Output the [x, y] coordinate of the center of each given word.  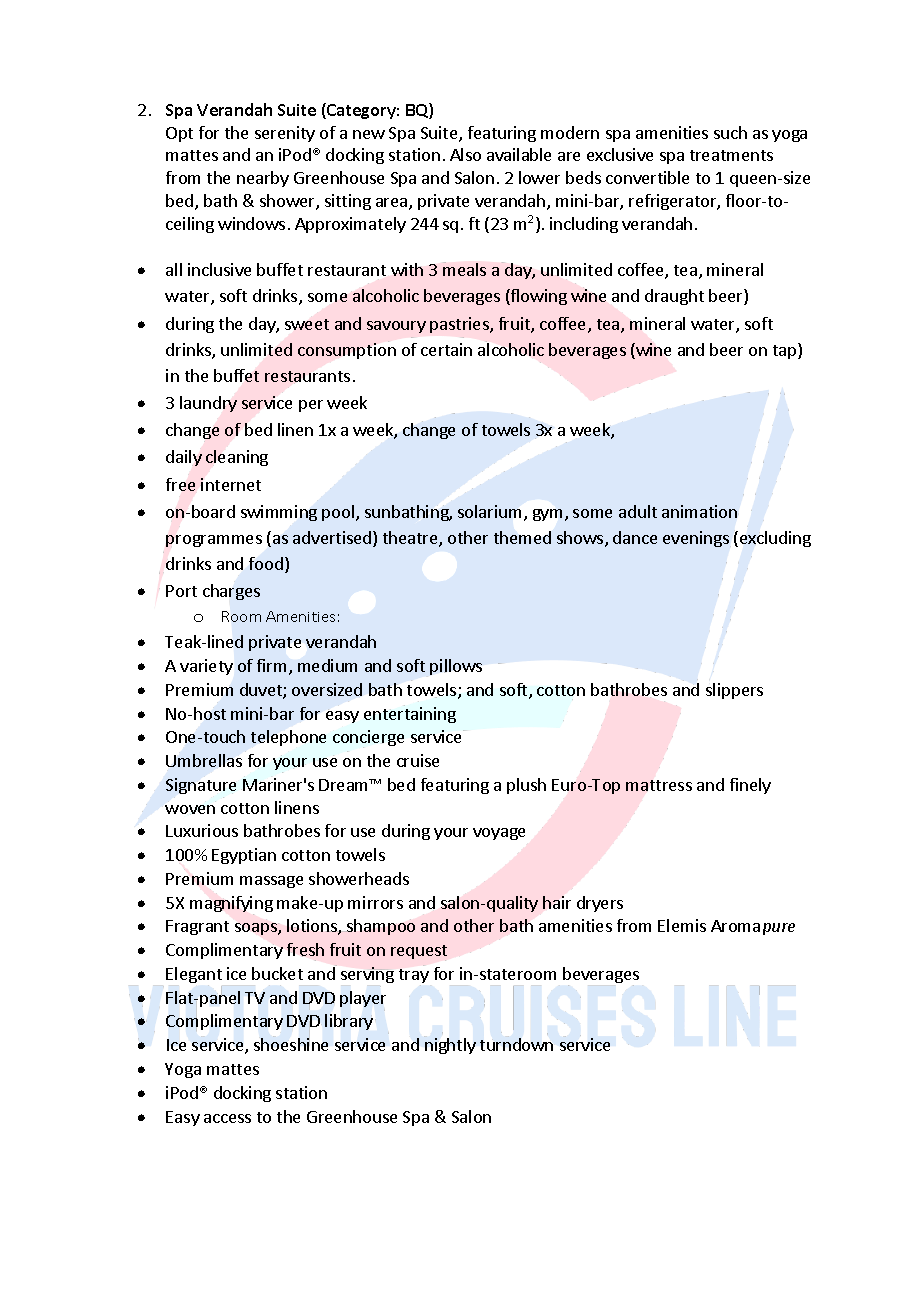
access [227, 1118]
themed [522, 537]
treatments [731, 155]
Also [465, 154]
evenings [696, 539]
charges [231, 592]
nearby [263, 179]
